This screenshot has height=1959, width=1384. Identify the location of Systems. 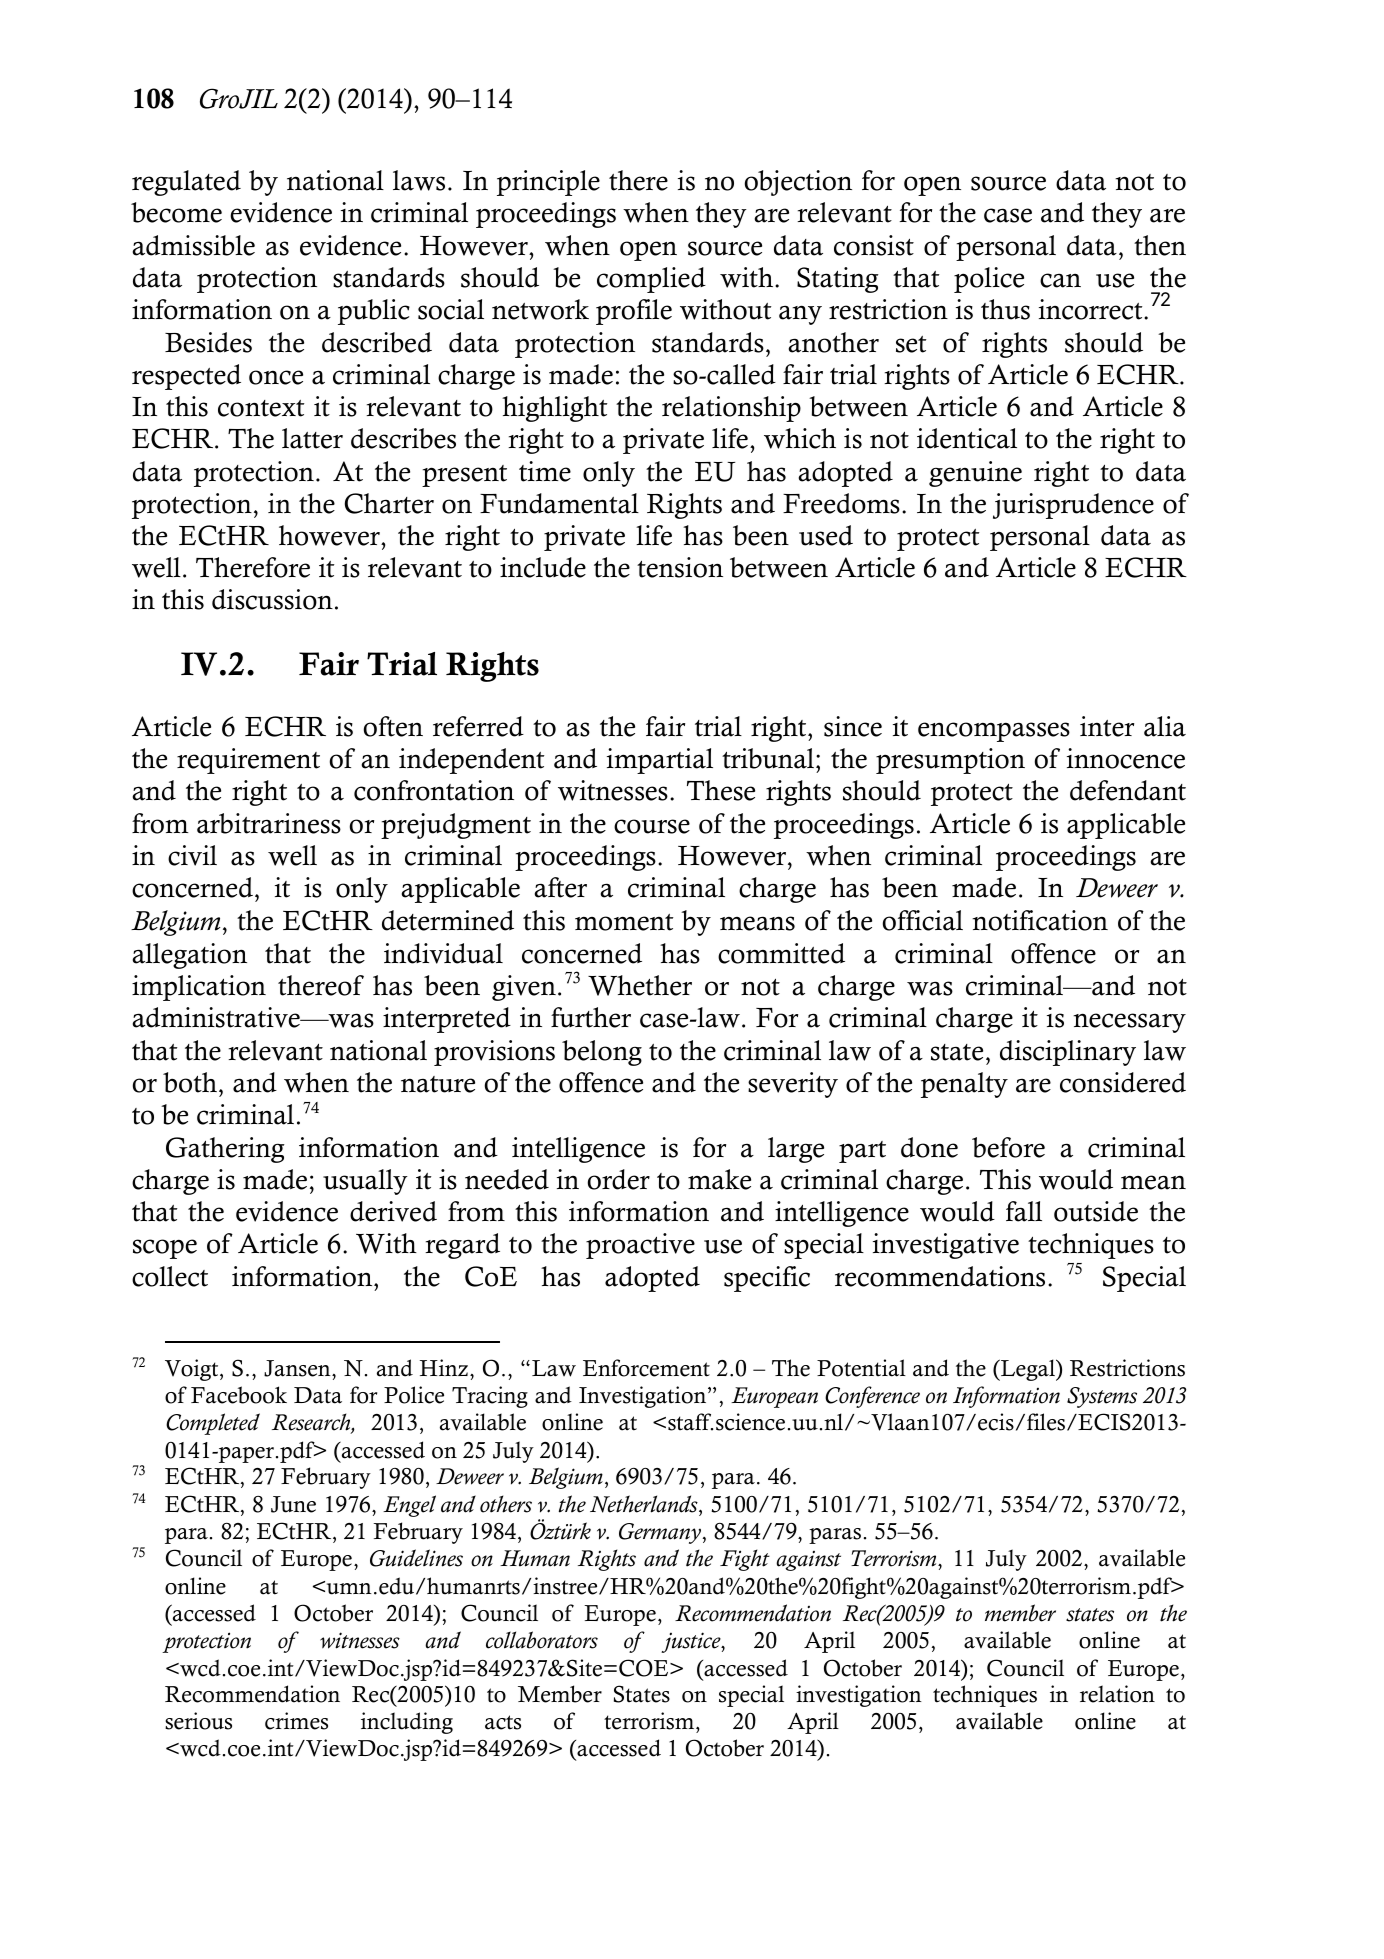
(1102, 1397).
